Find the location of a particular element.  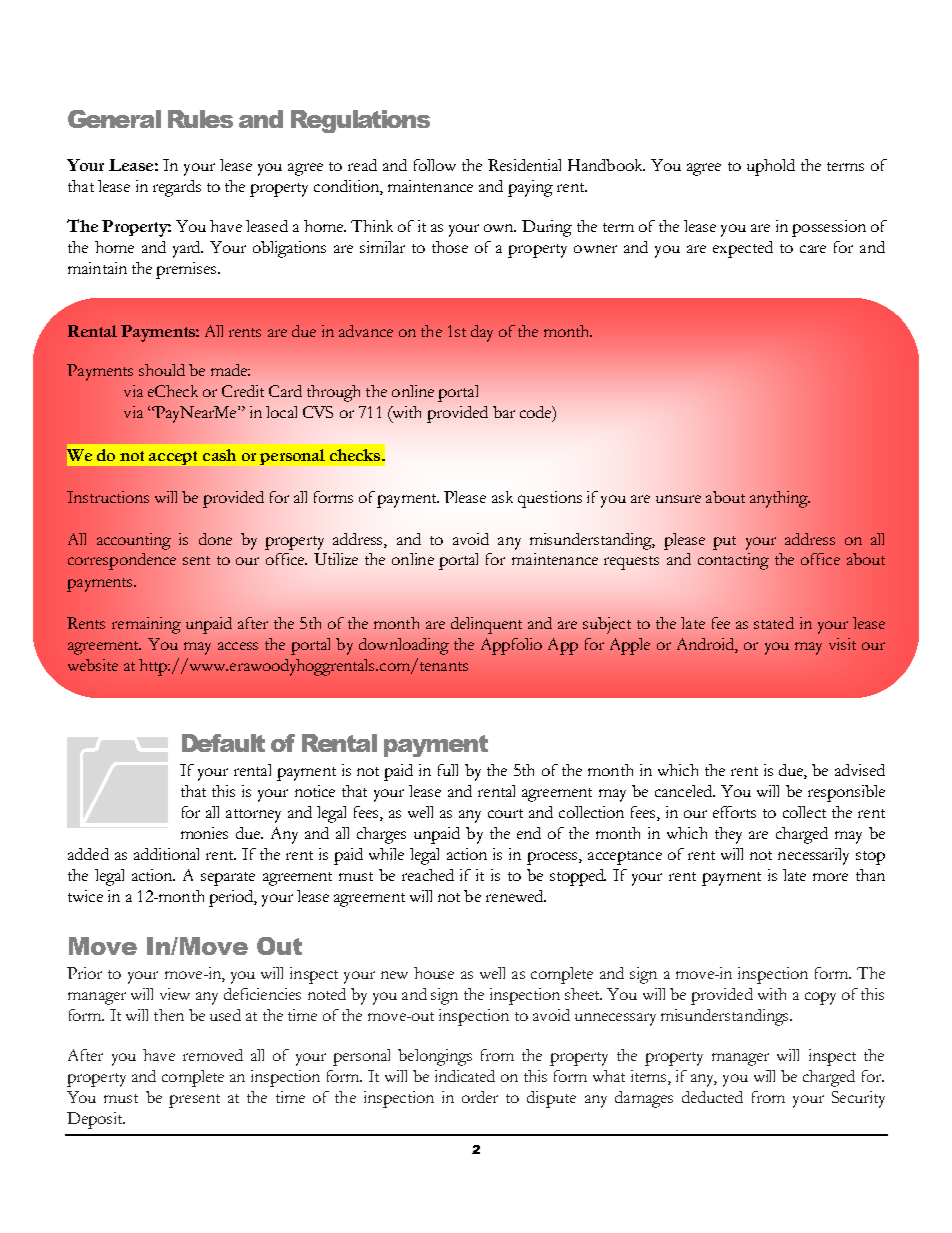

Rules is located at coordinates (200, 119).
